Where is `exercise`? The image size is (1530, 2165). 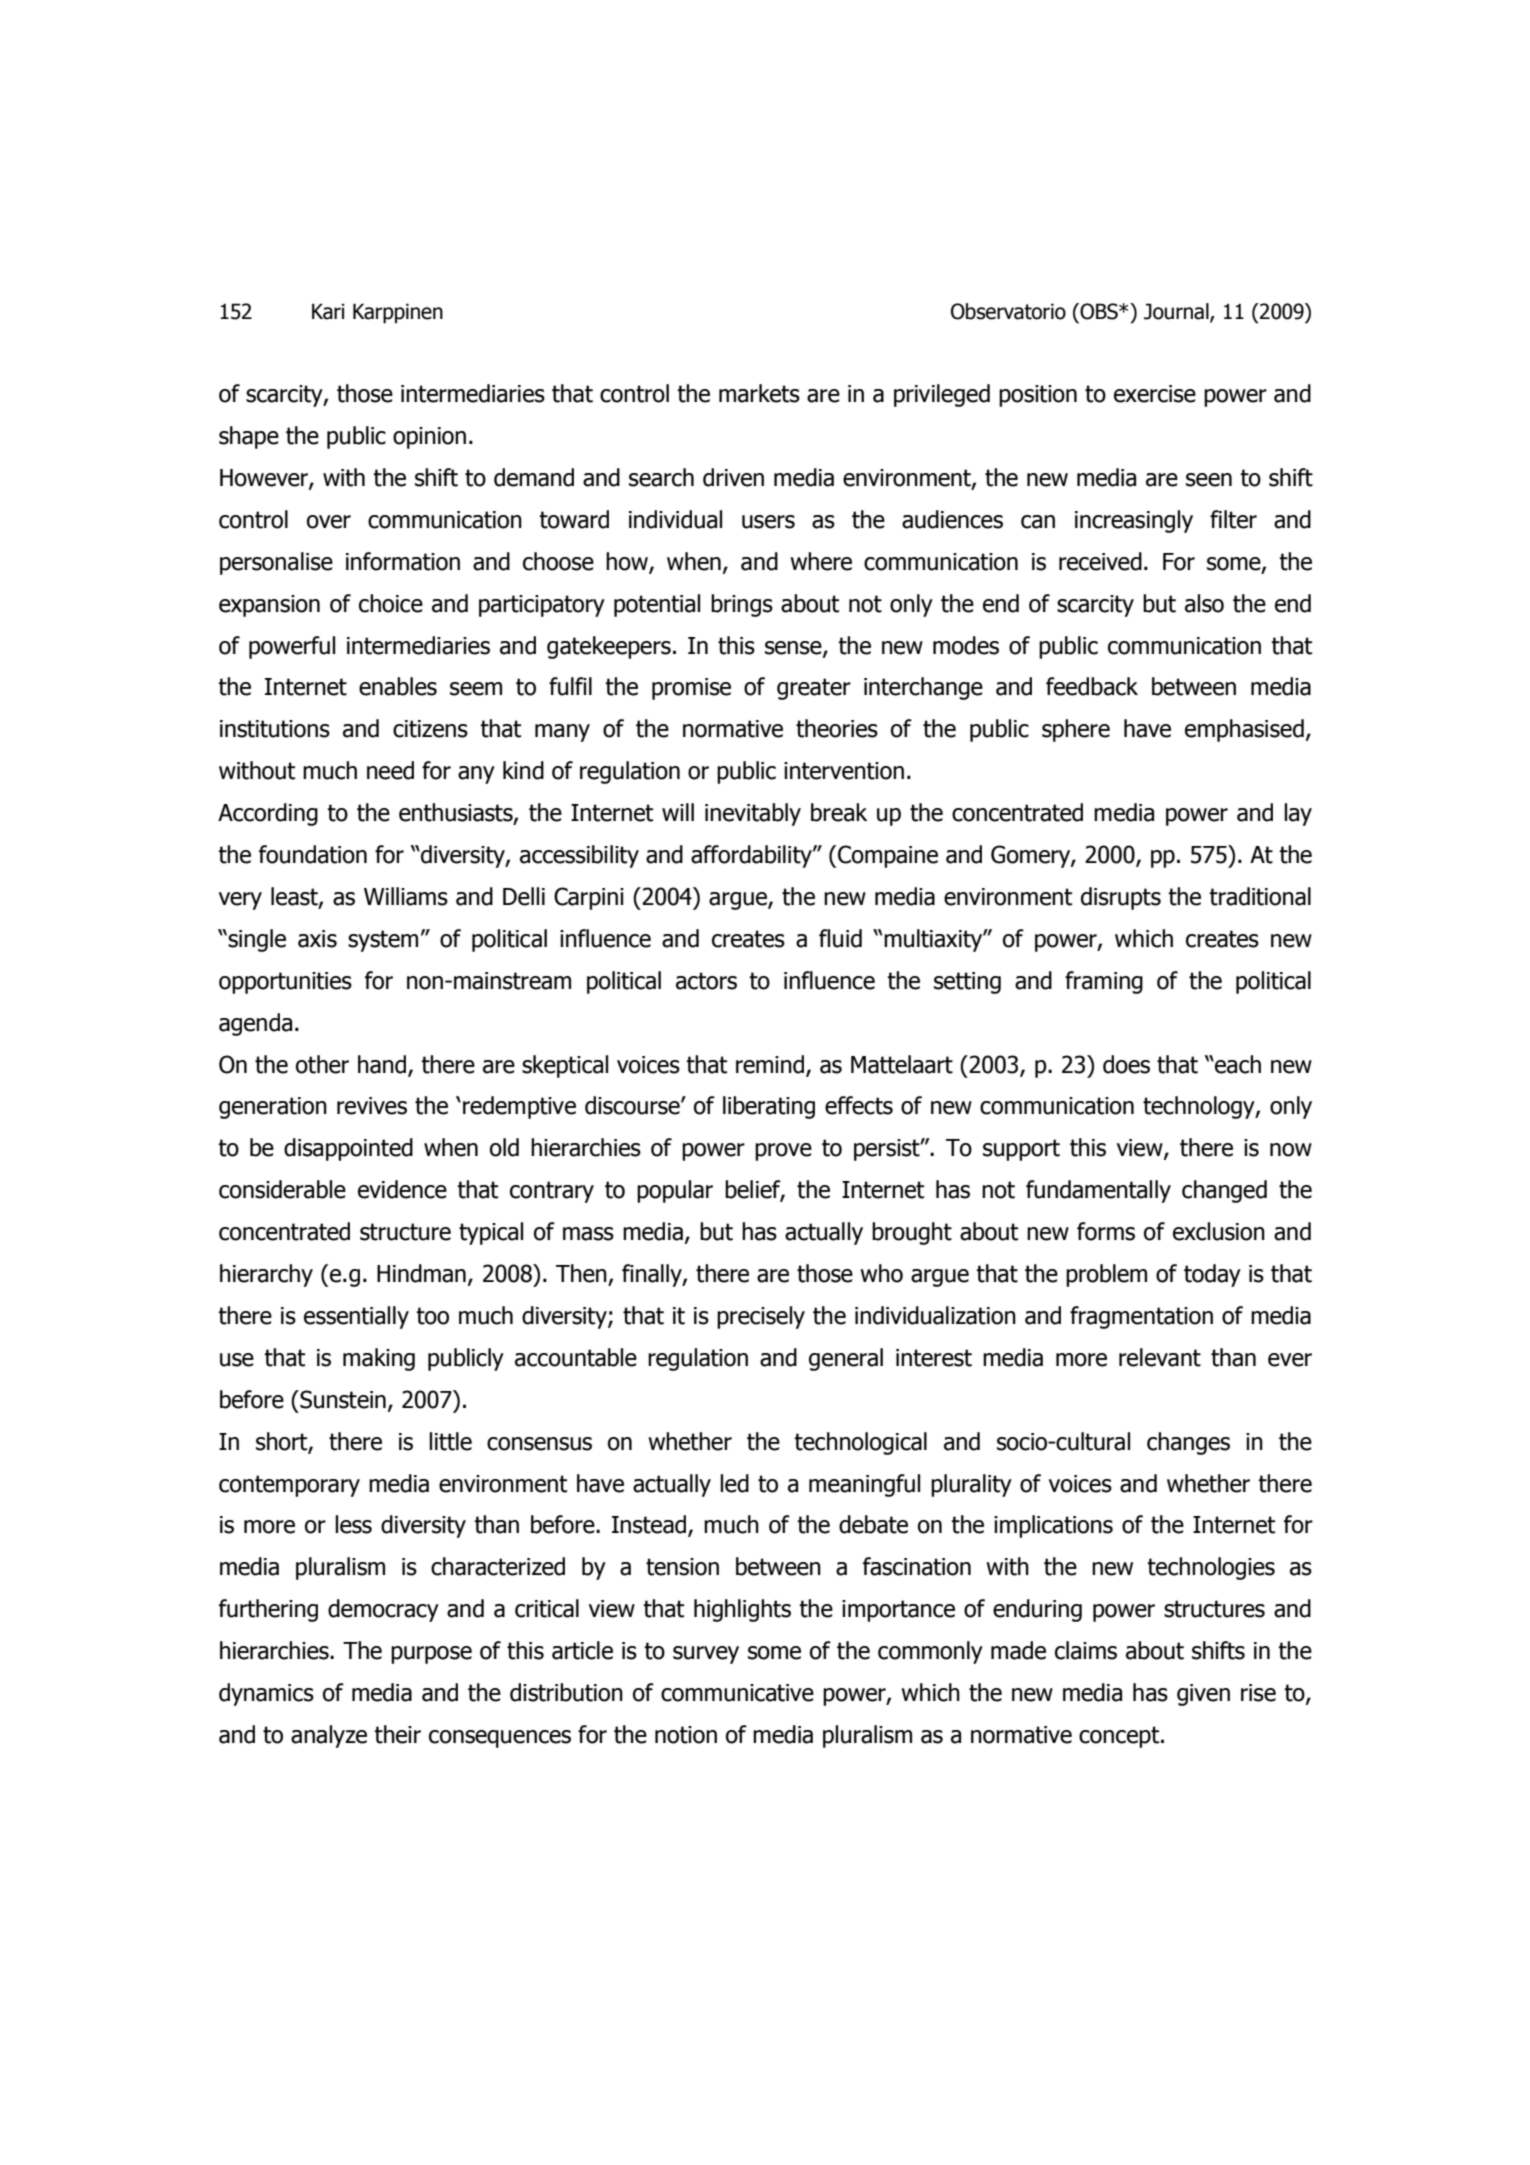
exercise is located at coordinates (1155, 394).
